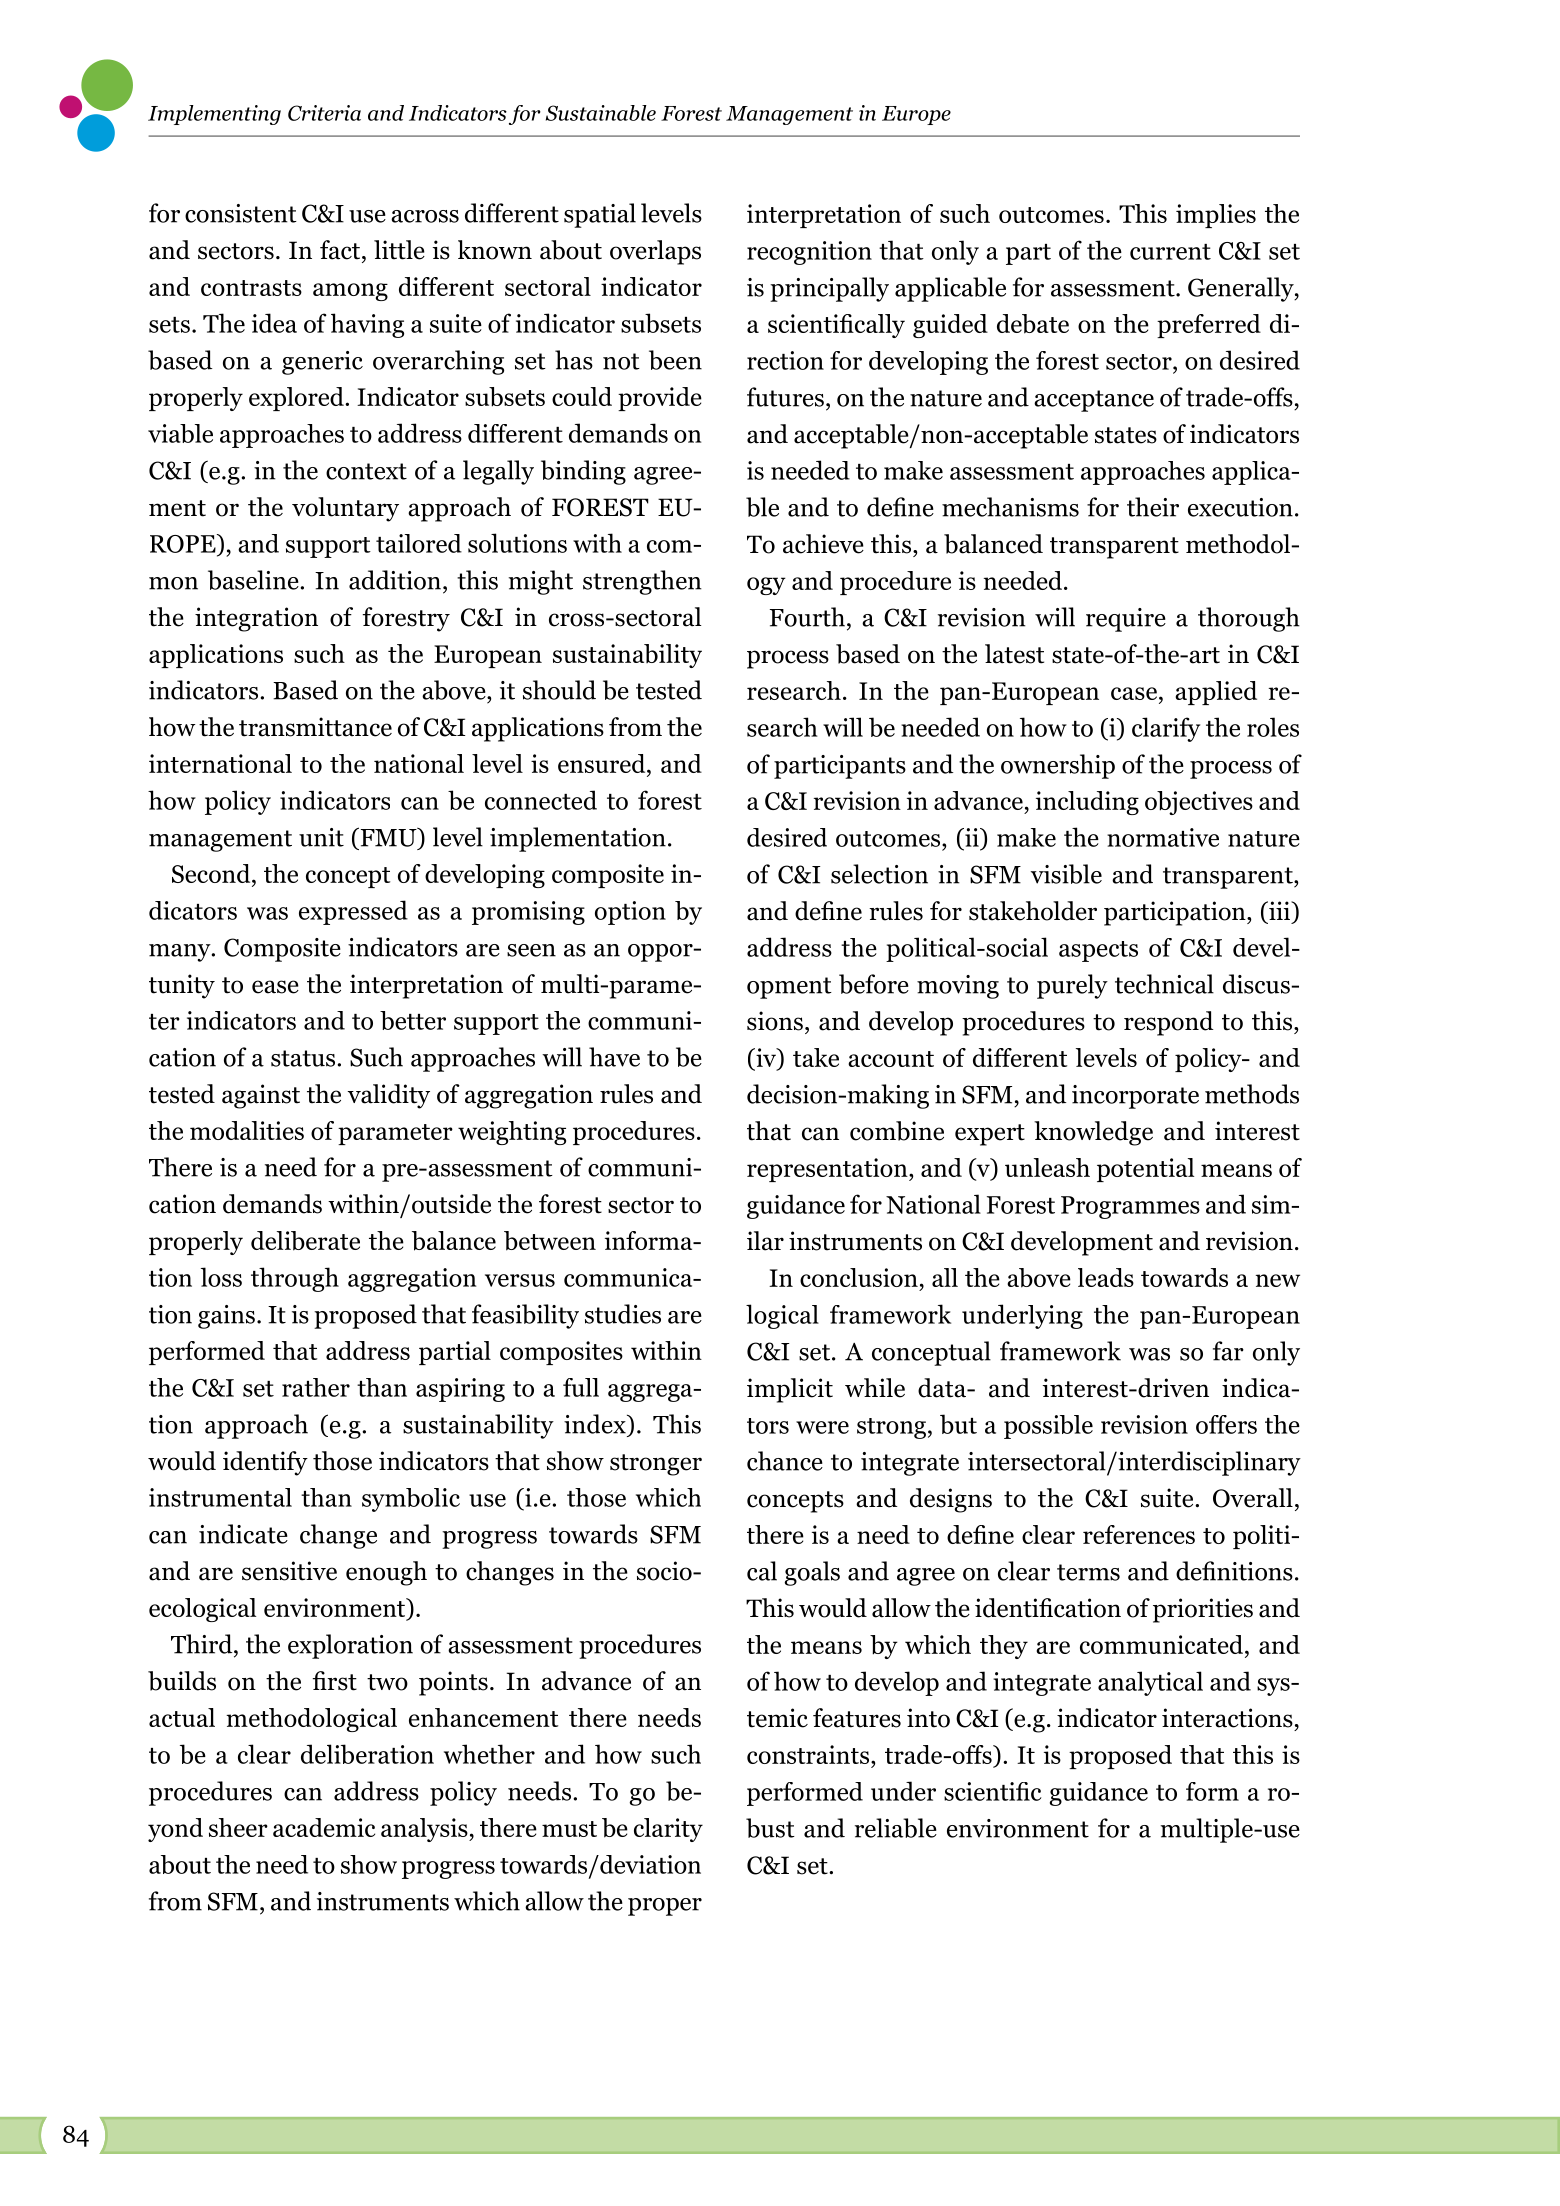 This screenshot has width=1560, height=2206. What do you see at coordinates (324, 113) in the screenshot?
I see `Criteria` at bounding box center [324, 113].
